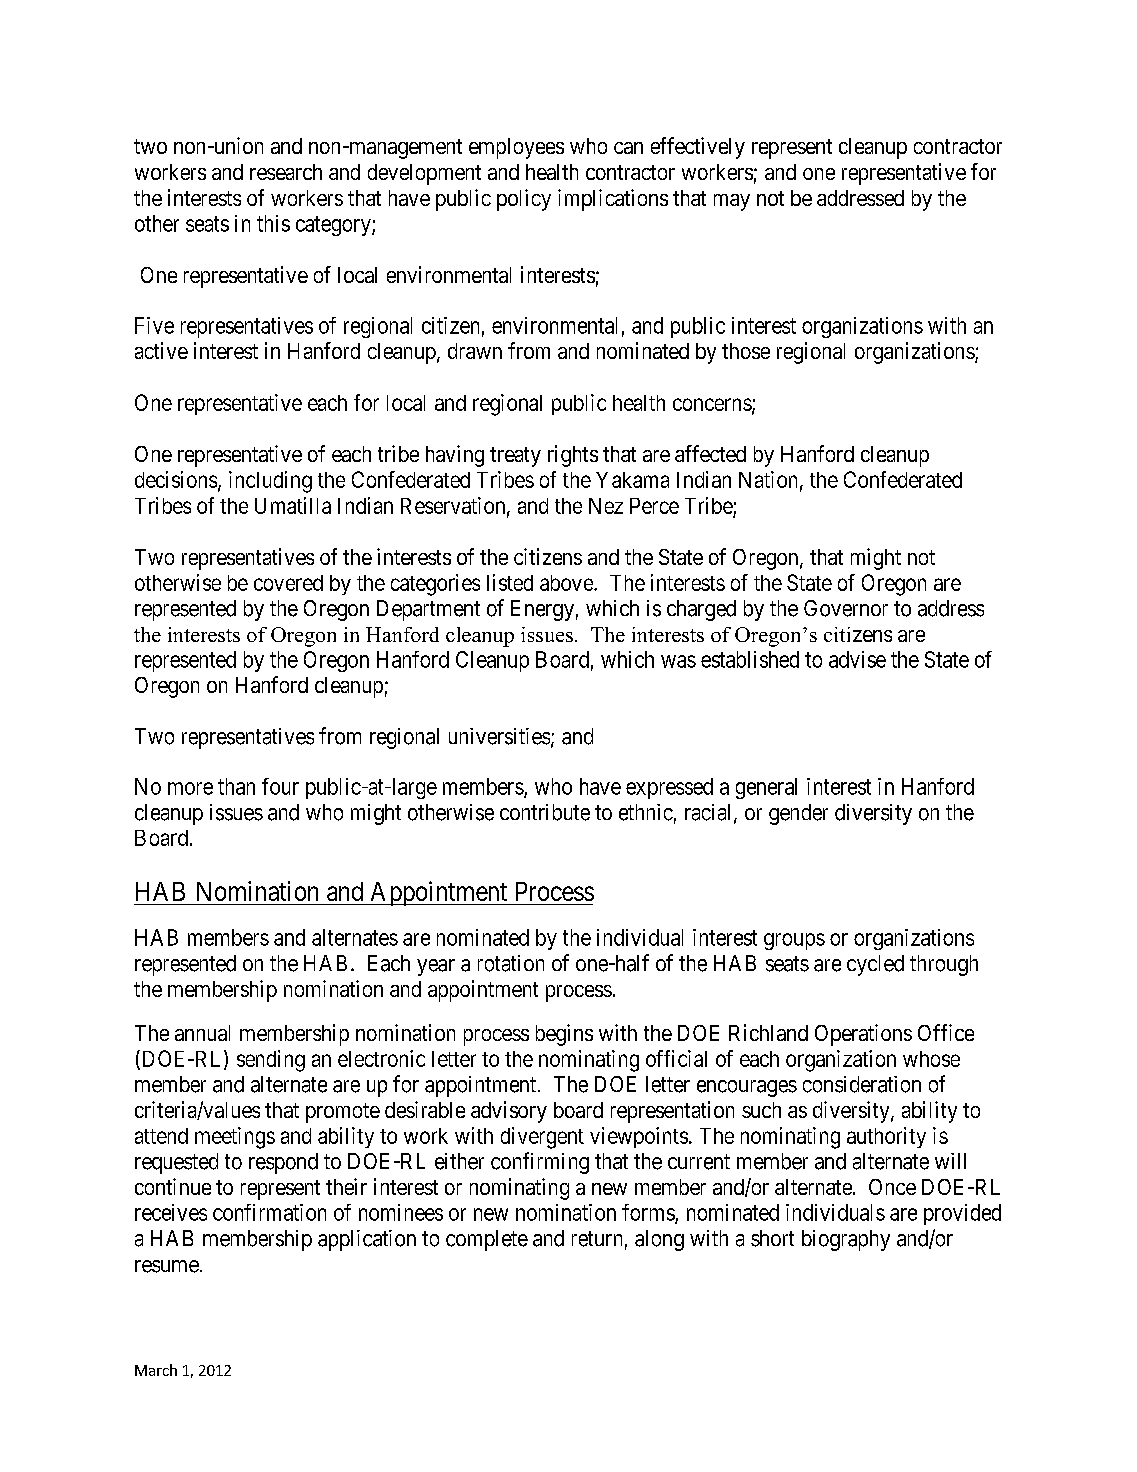 The image size is (1137, 1472). Describe the element at coordinates (286, 172) in the screenshot. I see `research` at that location.
